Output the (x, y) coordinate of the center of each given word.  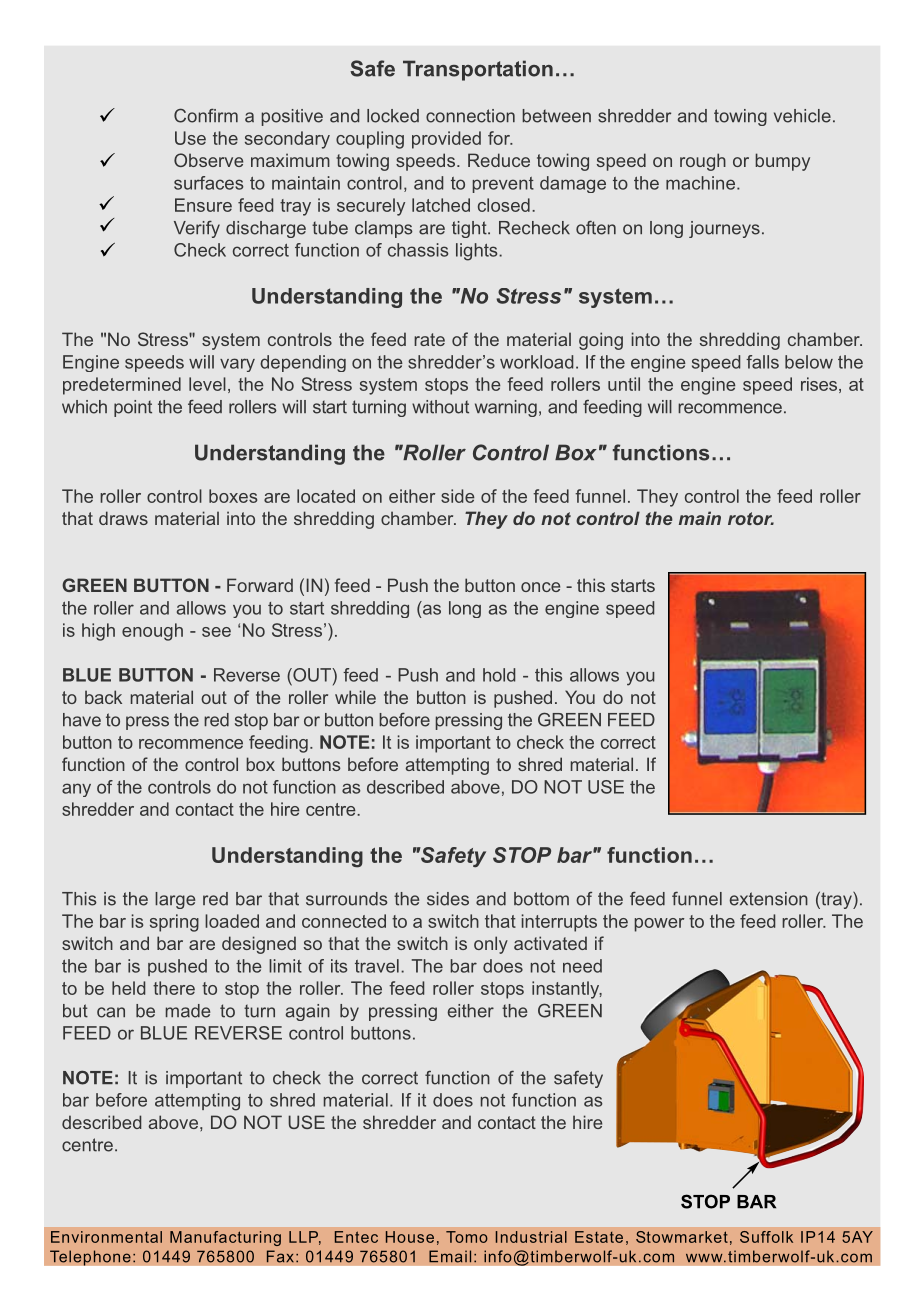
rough (703, 162)
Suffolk (766, 1237)
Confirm (206, 115)
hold (499, 675)
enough (152, 632)
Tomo (467, 1237)
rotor (751, 518)
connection (470, 116)
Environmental (106, 1237)
